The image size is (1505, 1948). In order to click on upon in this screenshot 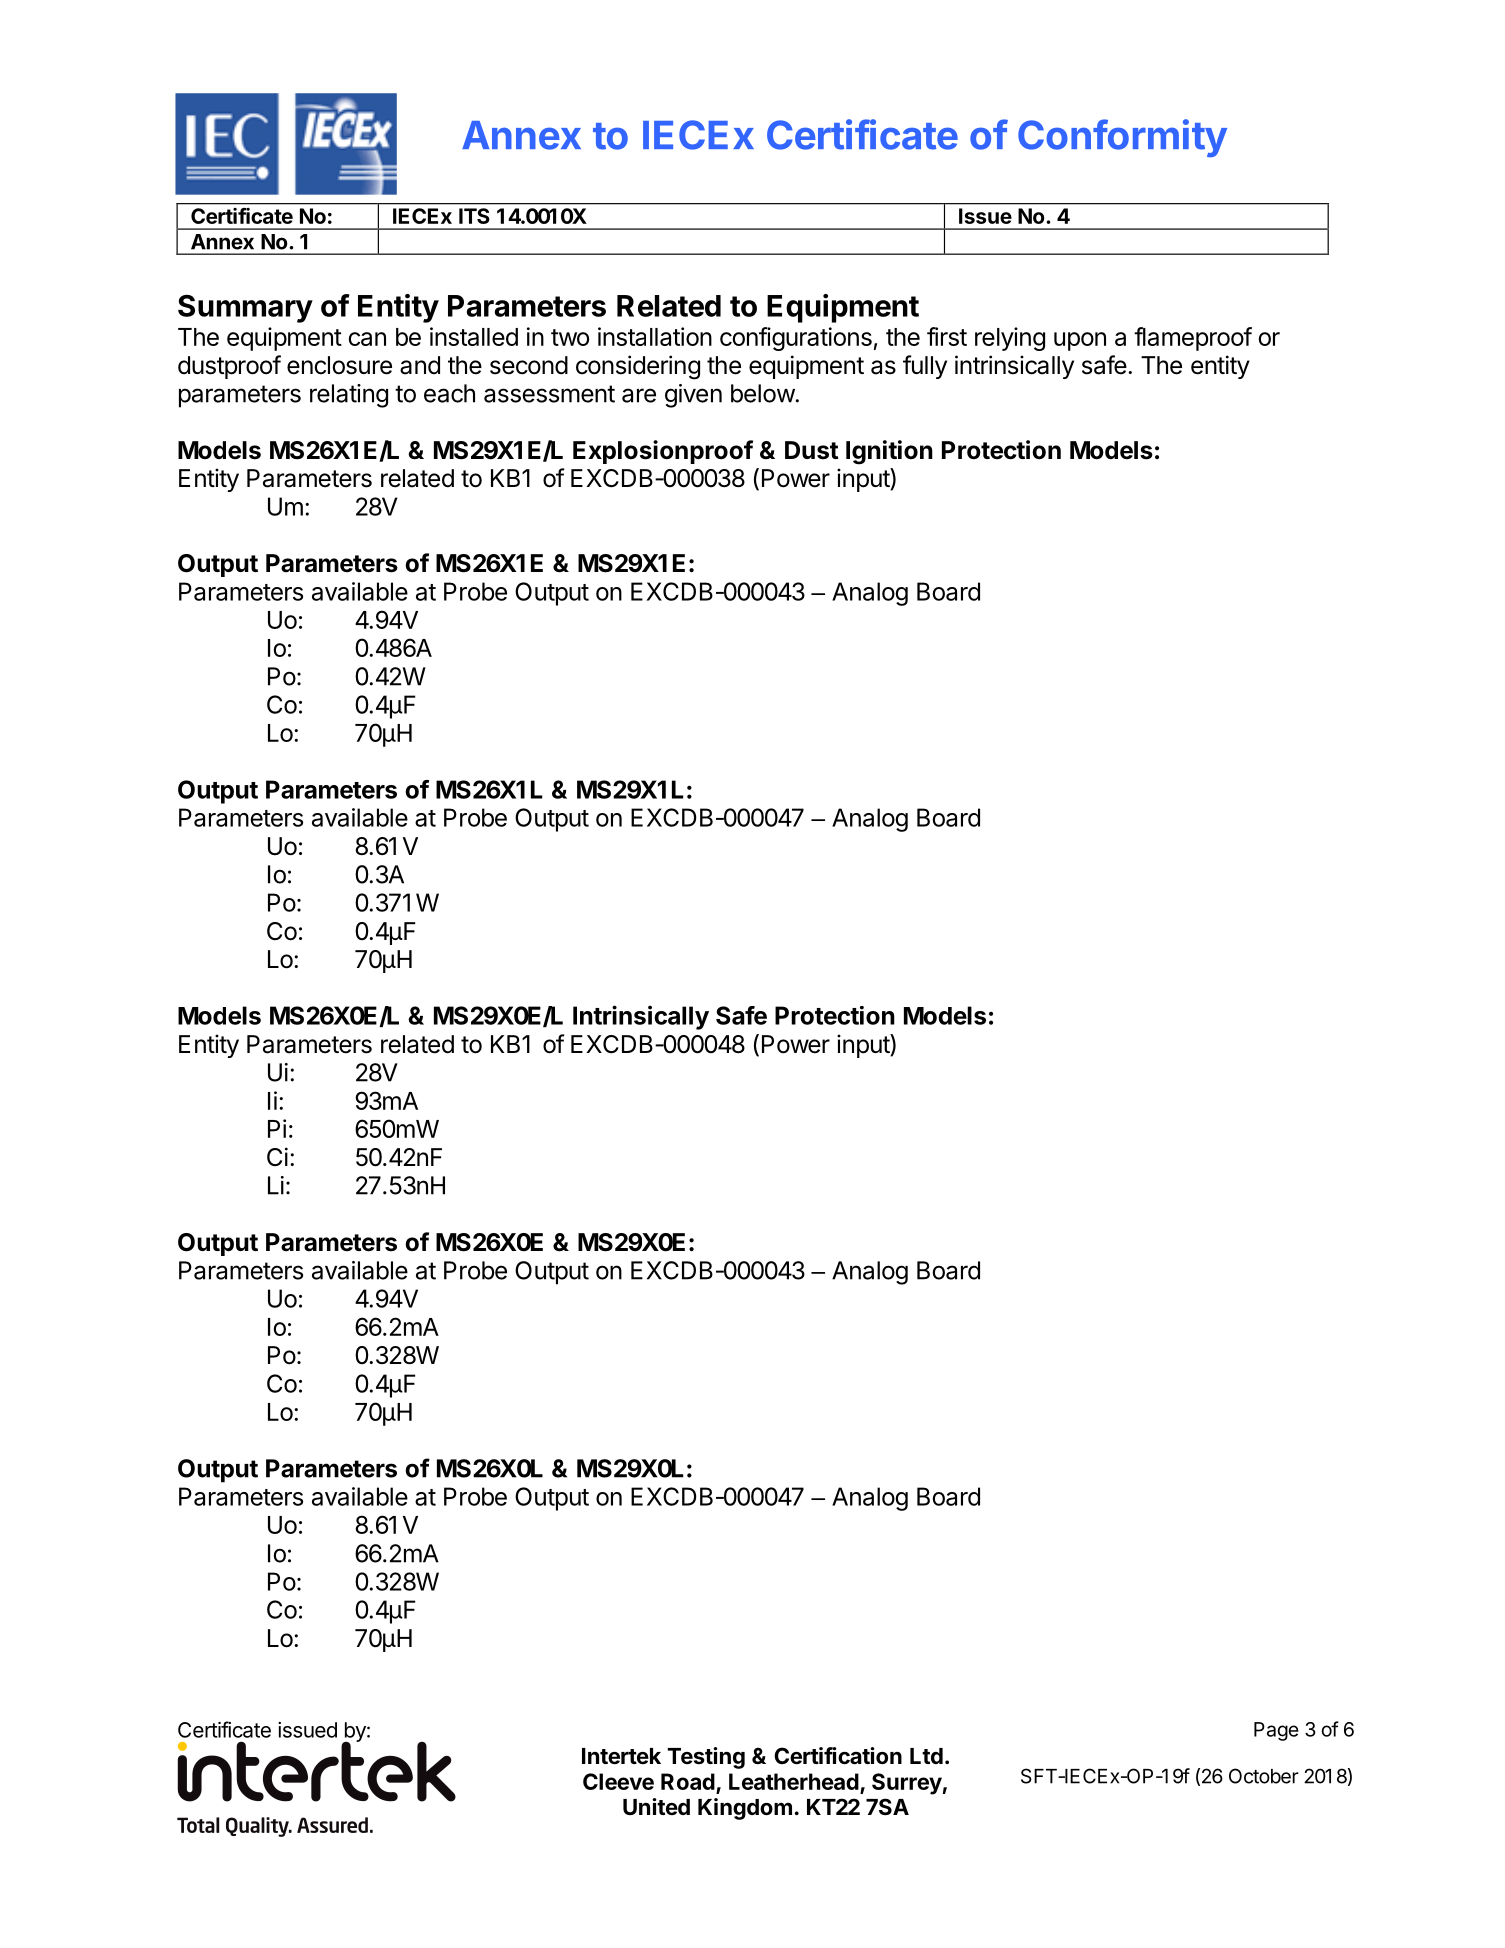, I will do `click(1080, 341)`.
